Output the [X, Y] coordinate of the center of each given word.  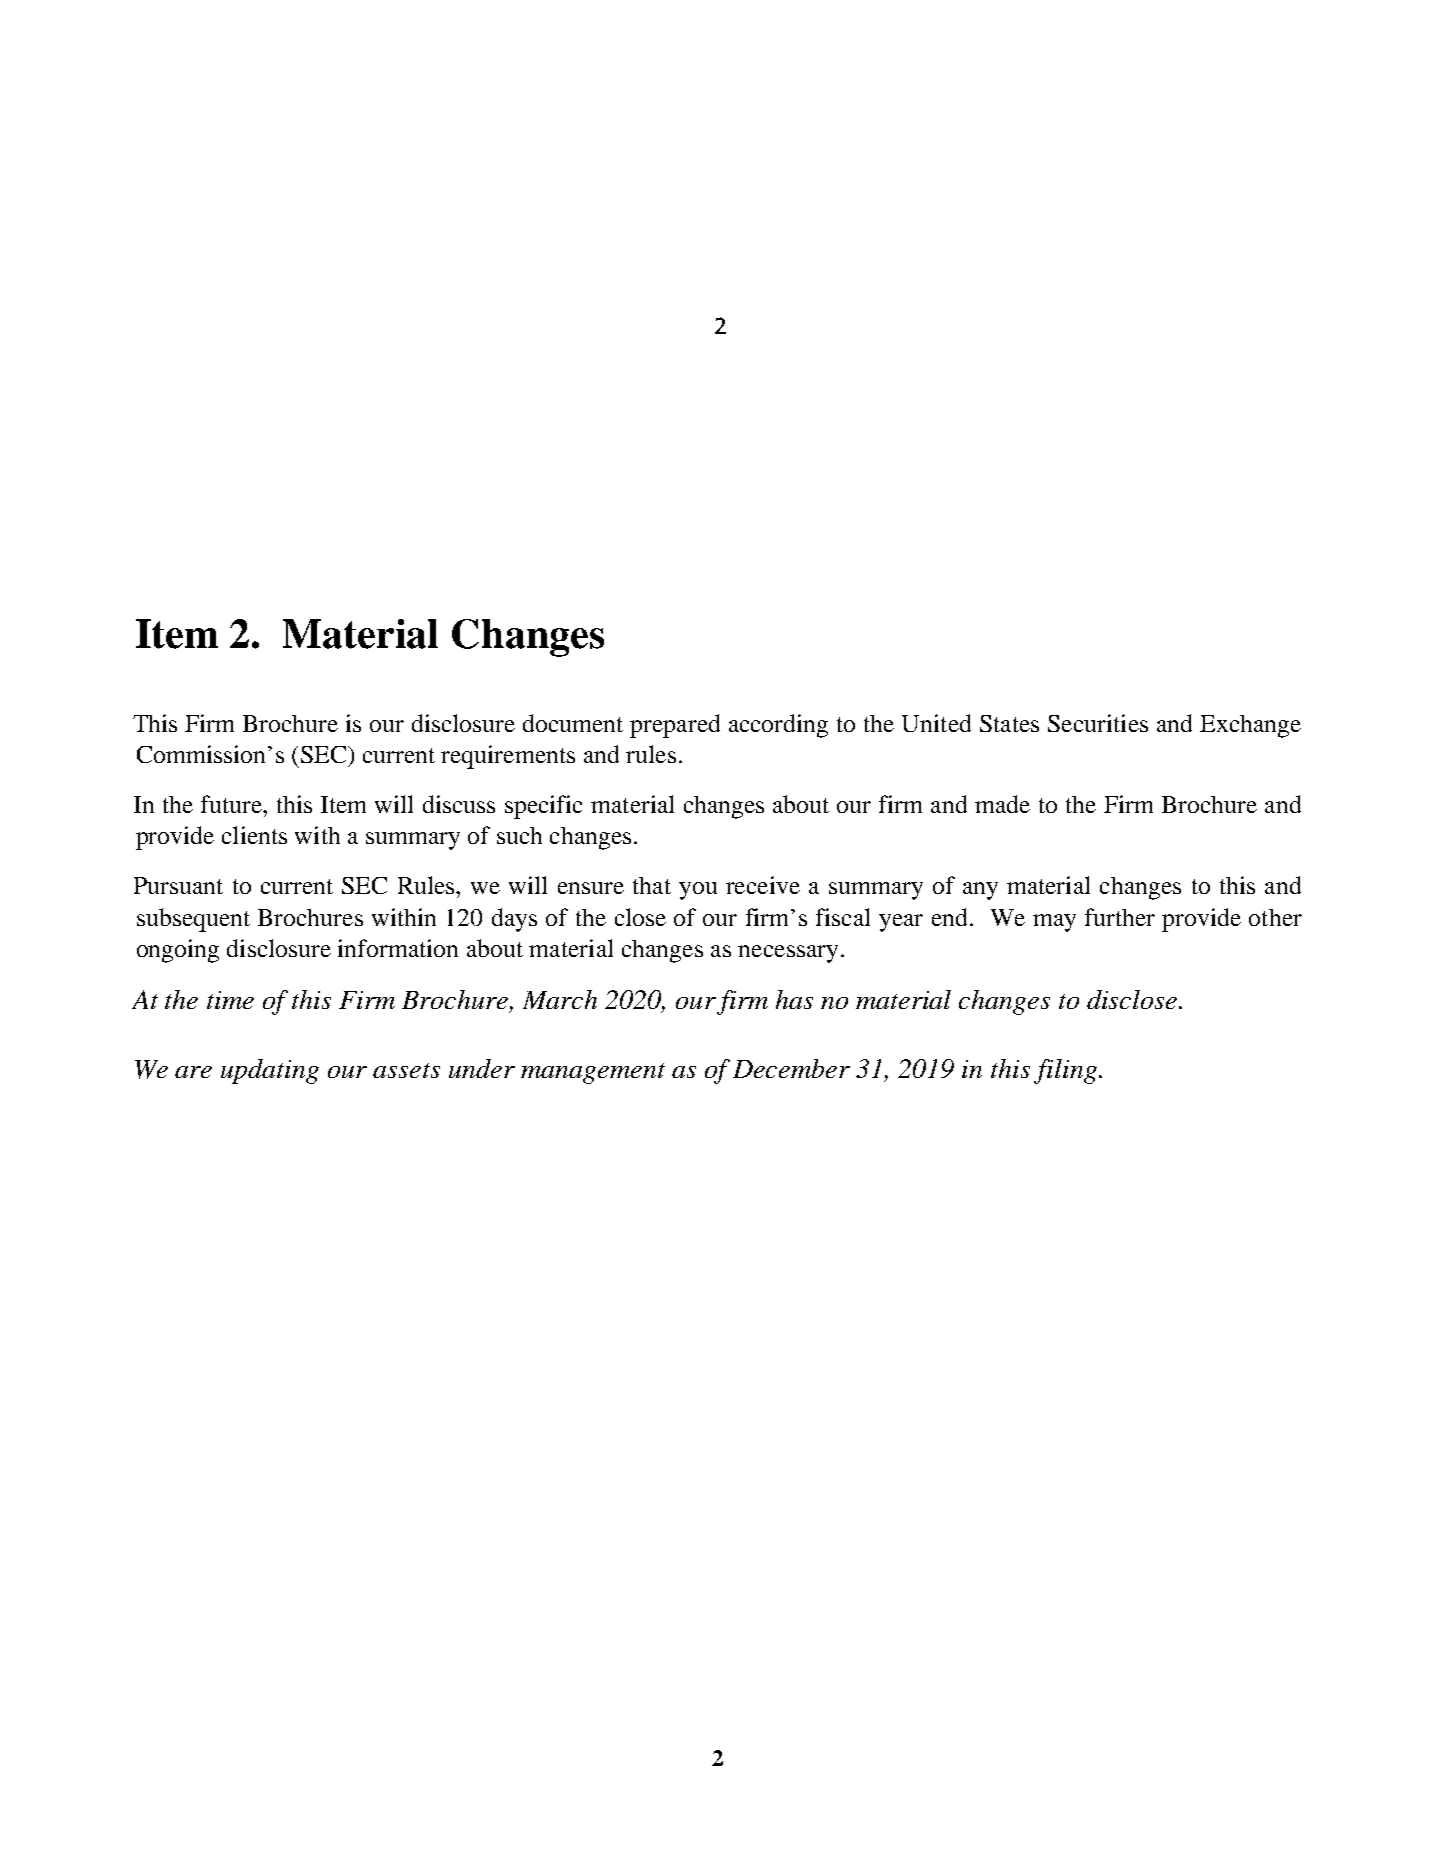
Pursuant [178, 885]
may [1054, 923]
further [1120, 917]
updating [270, 1071]
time [230, 1000]
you [698, 891]
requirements [508, 757]
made [1002, 804]
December [791, 1068]
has [794, 999]
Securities [1098, 723]
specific [543, 807]
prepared [675, 726]
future [232, 804]
